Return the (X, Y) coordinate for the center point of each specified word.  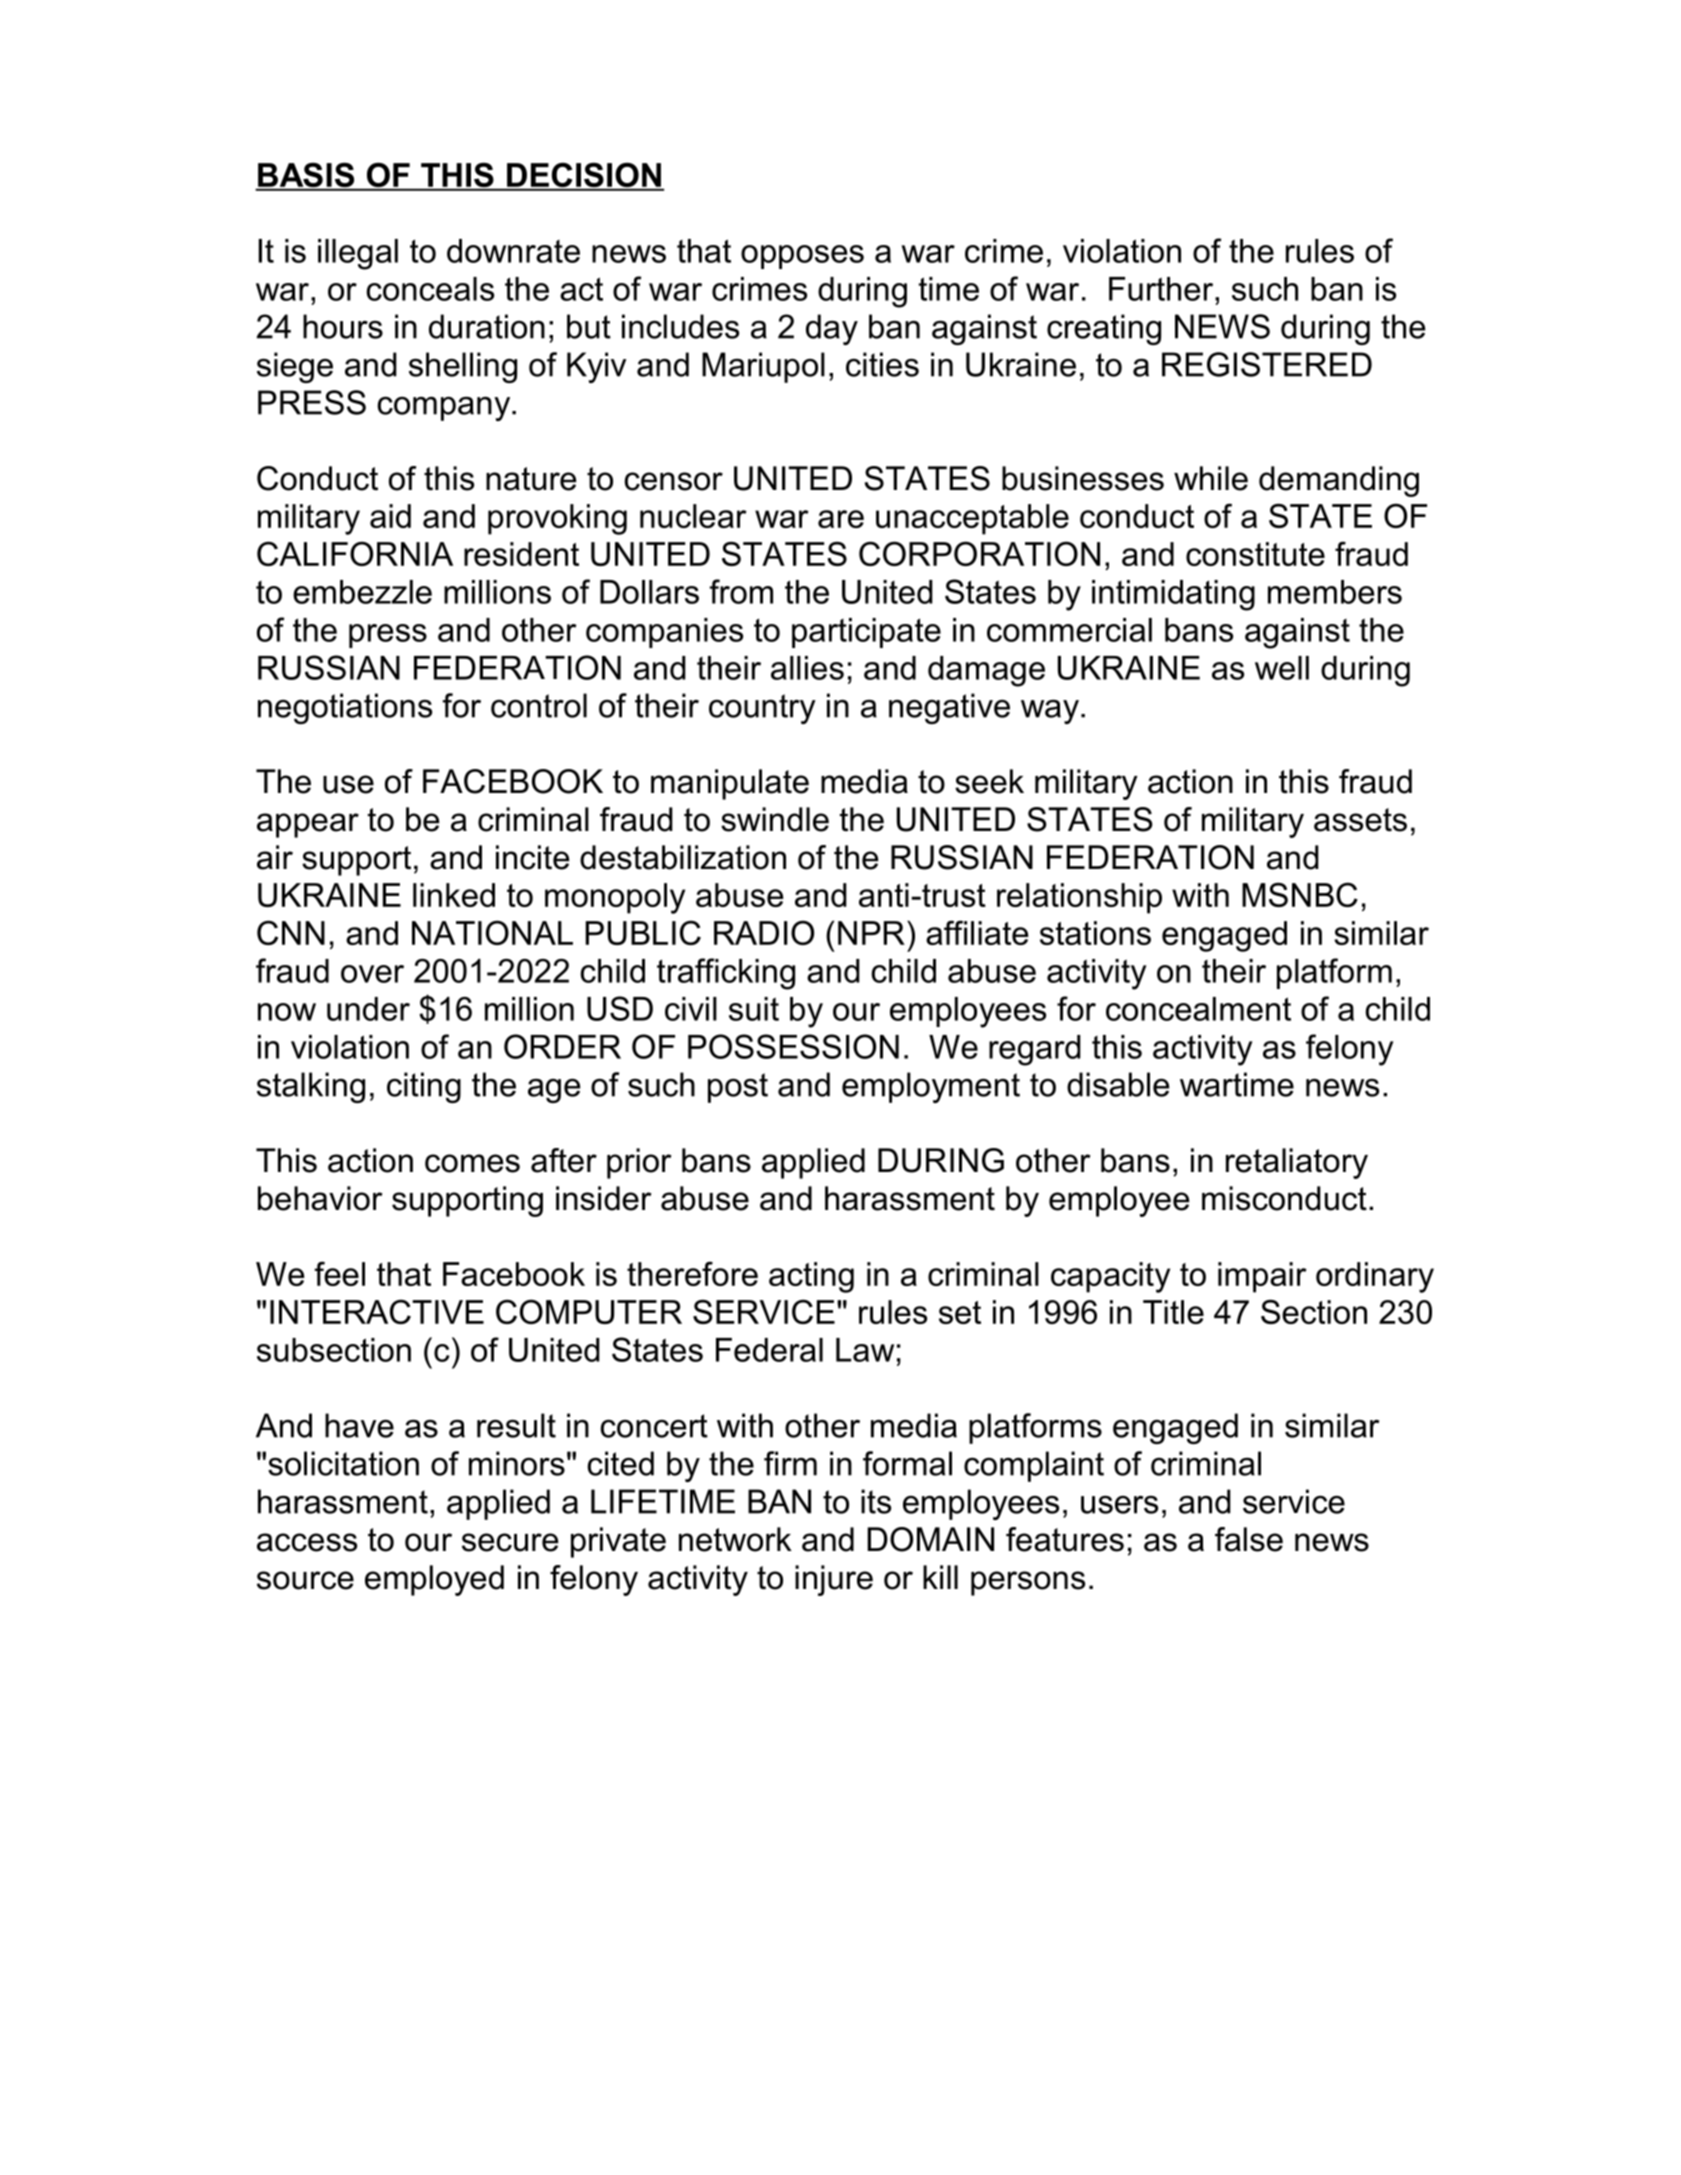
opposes (802, 257)
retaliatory (1297, 1163)
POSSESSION (793, 1046)
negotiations (345, 708)
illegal (358, 254)
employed (434, 1580)
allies (807, 668)
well (1282, 668)
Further (1162, 289)
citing (424, 1087)
